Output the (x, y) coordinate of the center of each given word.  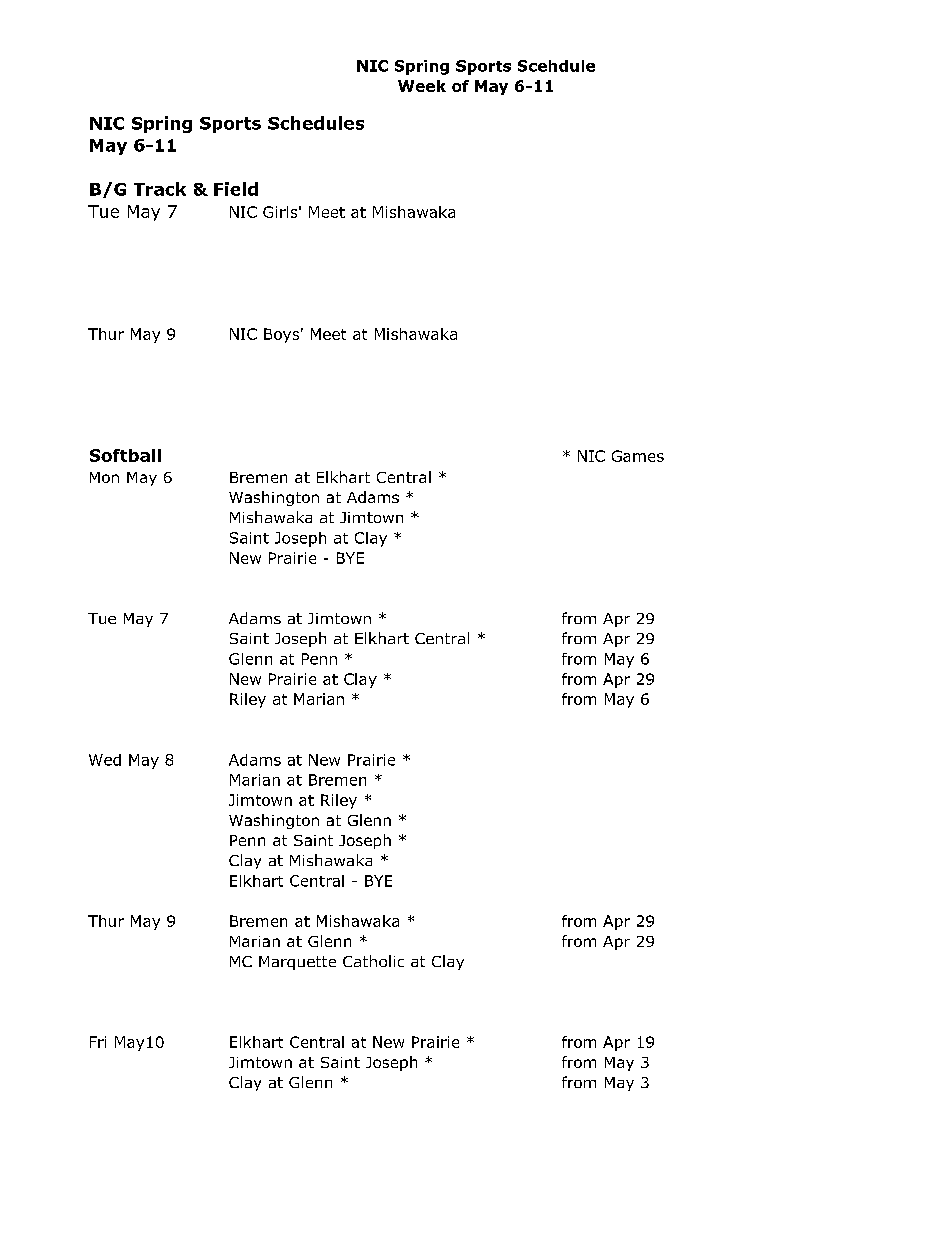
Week (422, 86)
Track (160, 189)
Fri (98, 1042)
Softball (125, 455)
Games (638, 456)
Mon (104, 477)
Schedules (316, 123)
